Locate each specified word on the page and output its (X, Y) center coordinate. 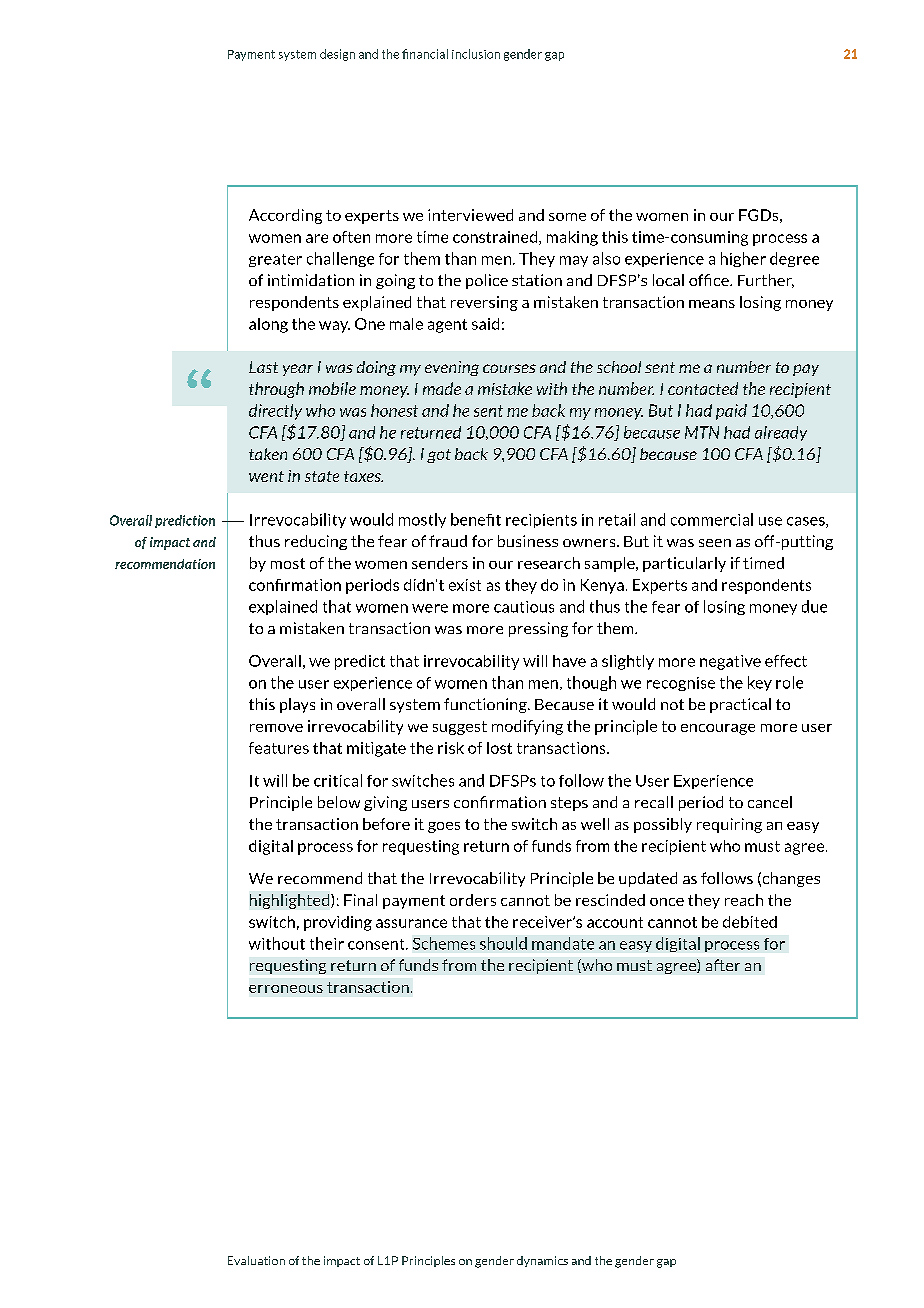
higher (743, 259)
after (723, 965)
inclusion (476, 54)
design (337, 55)
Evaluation (256, 1260)
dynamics (542, 1261)
